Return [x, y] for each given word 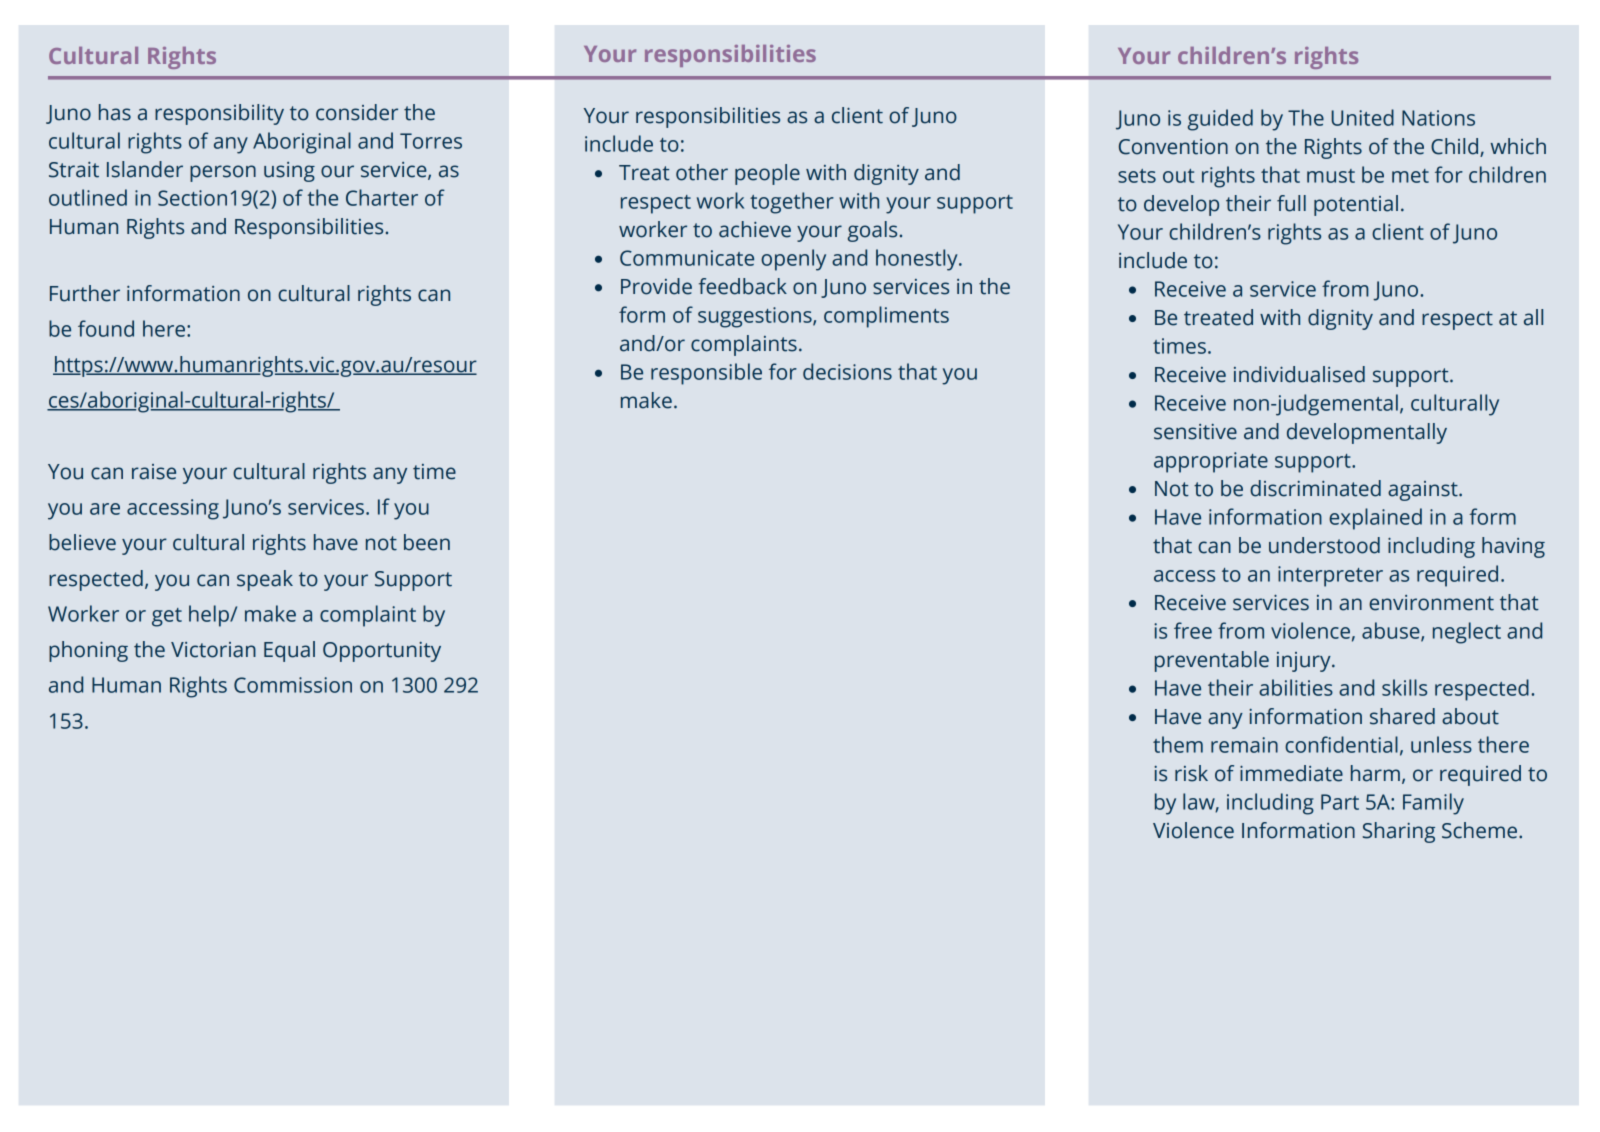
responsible [706, 374]
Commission [293, 685]
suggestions [756, 317]
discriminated [1315, 488]
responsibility [219, 114]
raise [154, 472]
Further [85, 293]
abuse [1392, 631]
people [767, 174]
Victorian [213, 650]
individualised [1299, 374]
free [1193, 630]
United [1362, 117]
